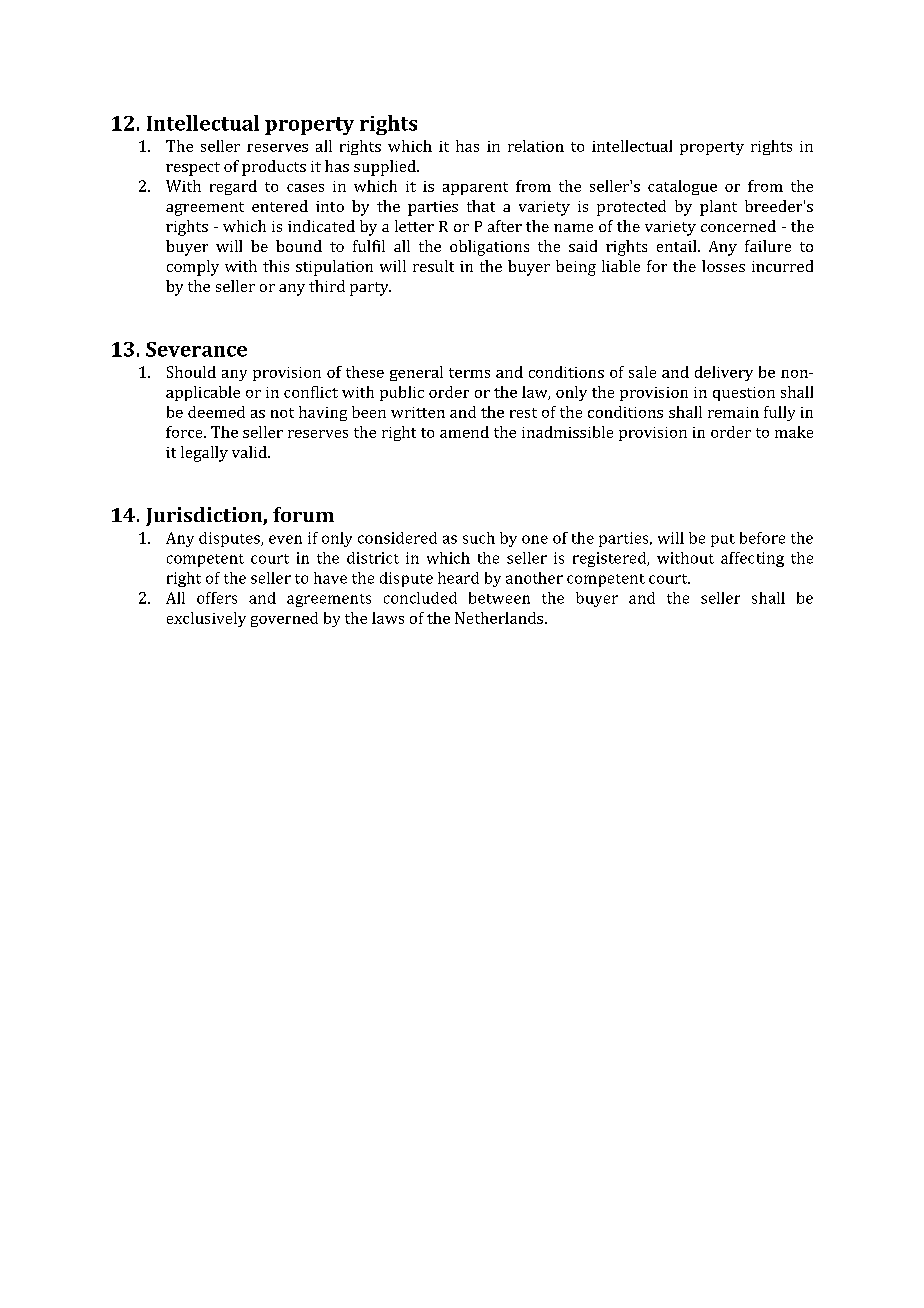  What do you see at coordinates (274, 168) in the screenshot?
I see `products` at bounding box center [274, 168].
